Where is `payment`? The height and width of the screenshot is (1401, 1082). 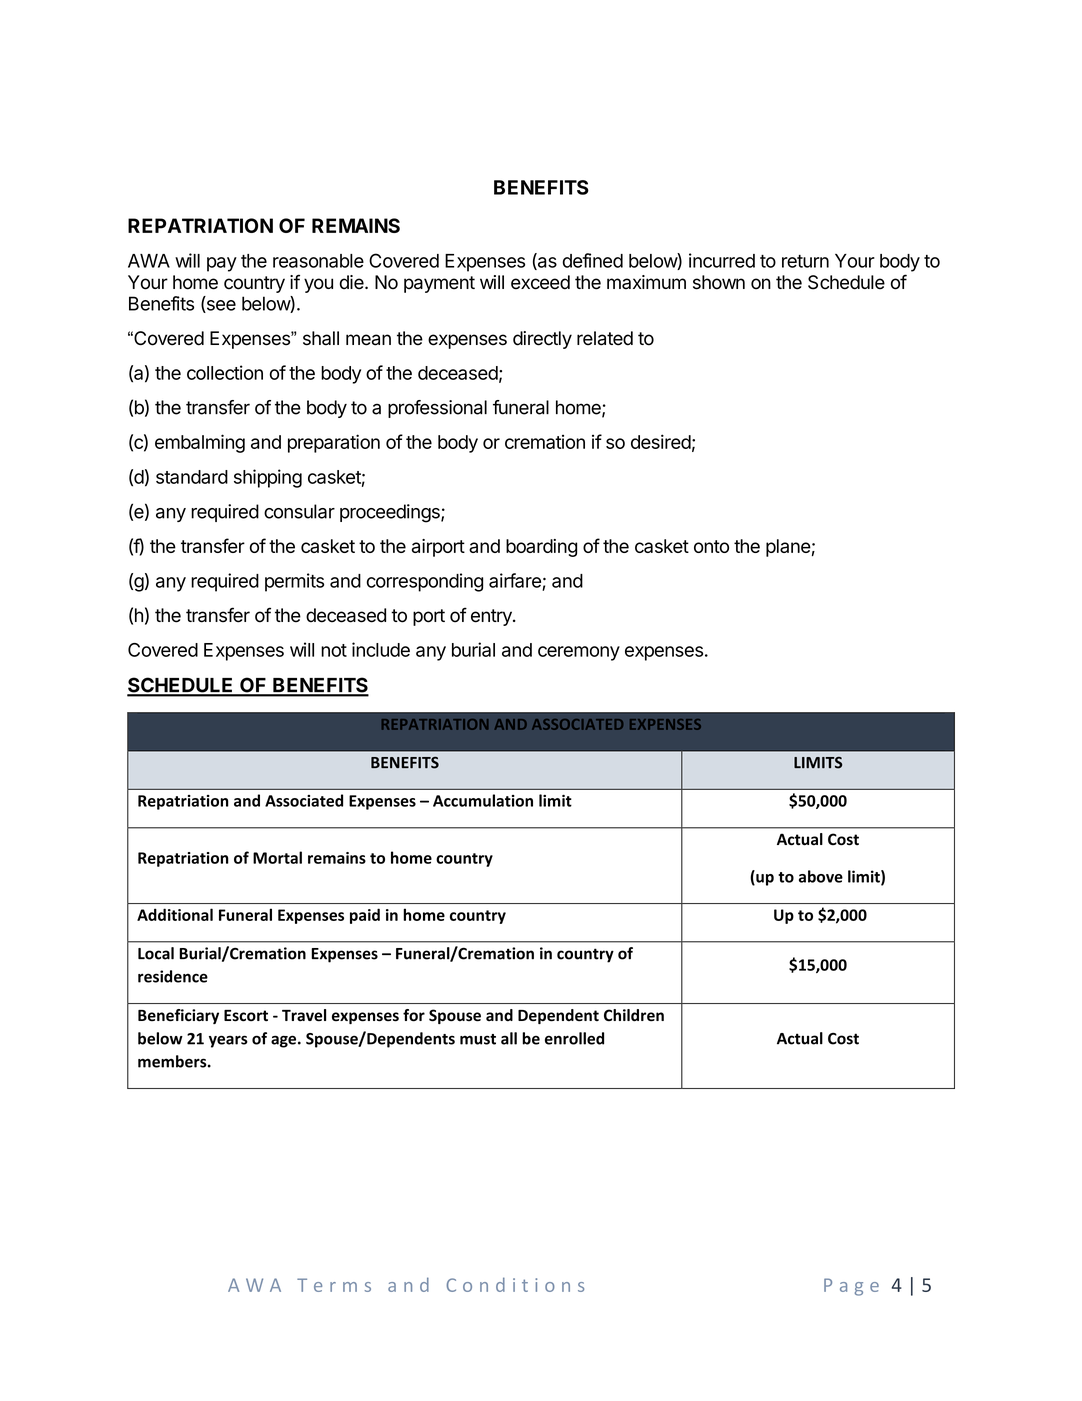 payment is located at coordinates (439, 284).
